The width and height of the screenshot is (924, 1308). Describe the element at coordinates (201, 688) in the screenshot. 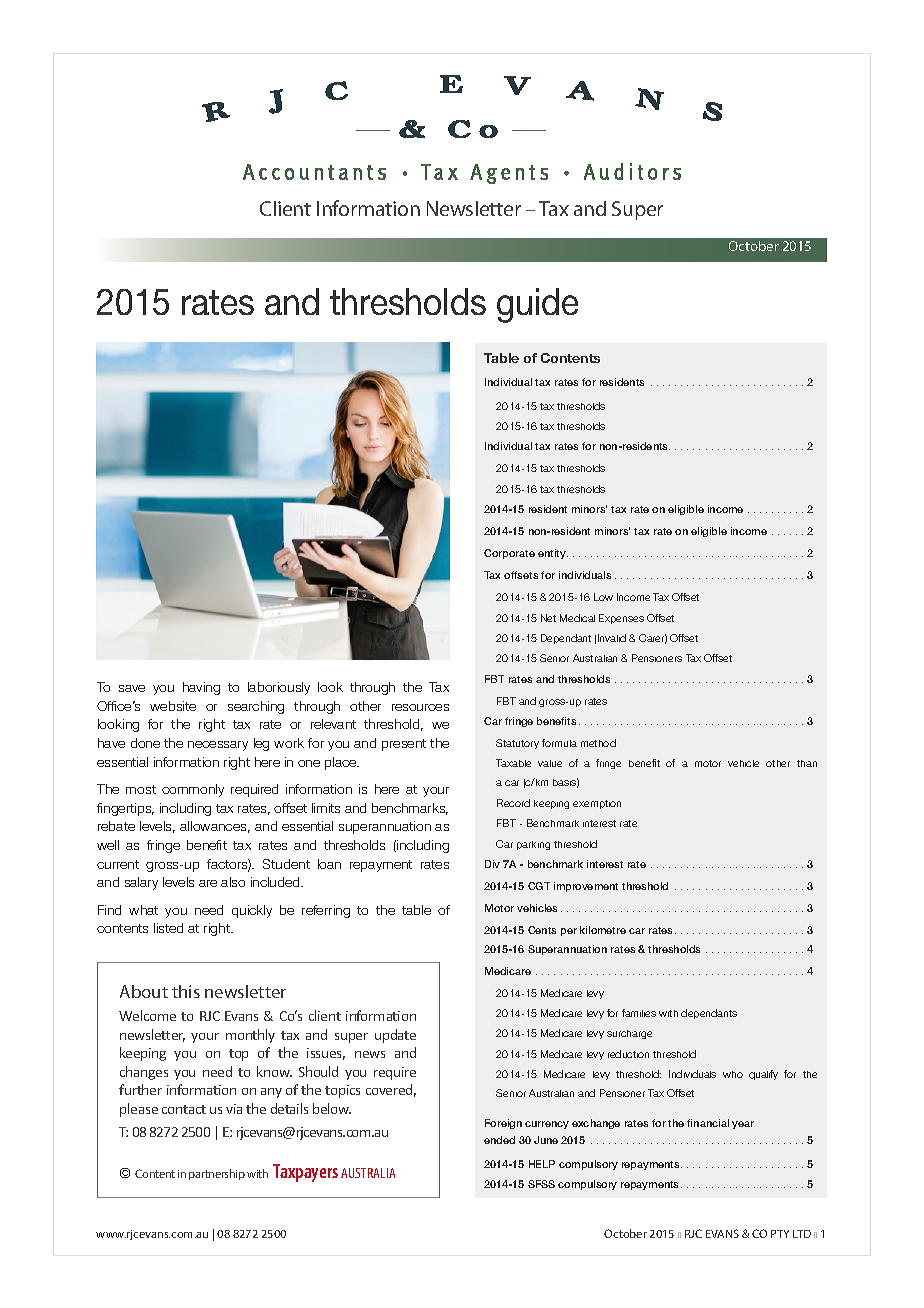

I see `having` at that location.
